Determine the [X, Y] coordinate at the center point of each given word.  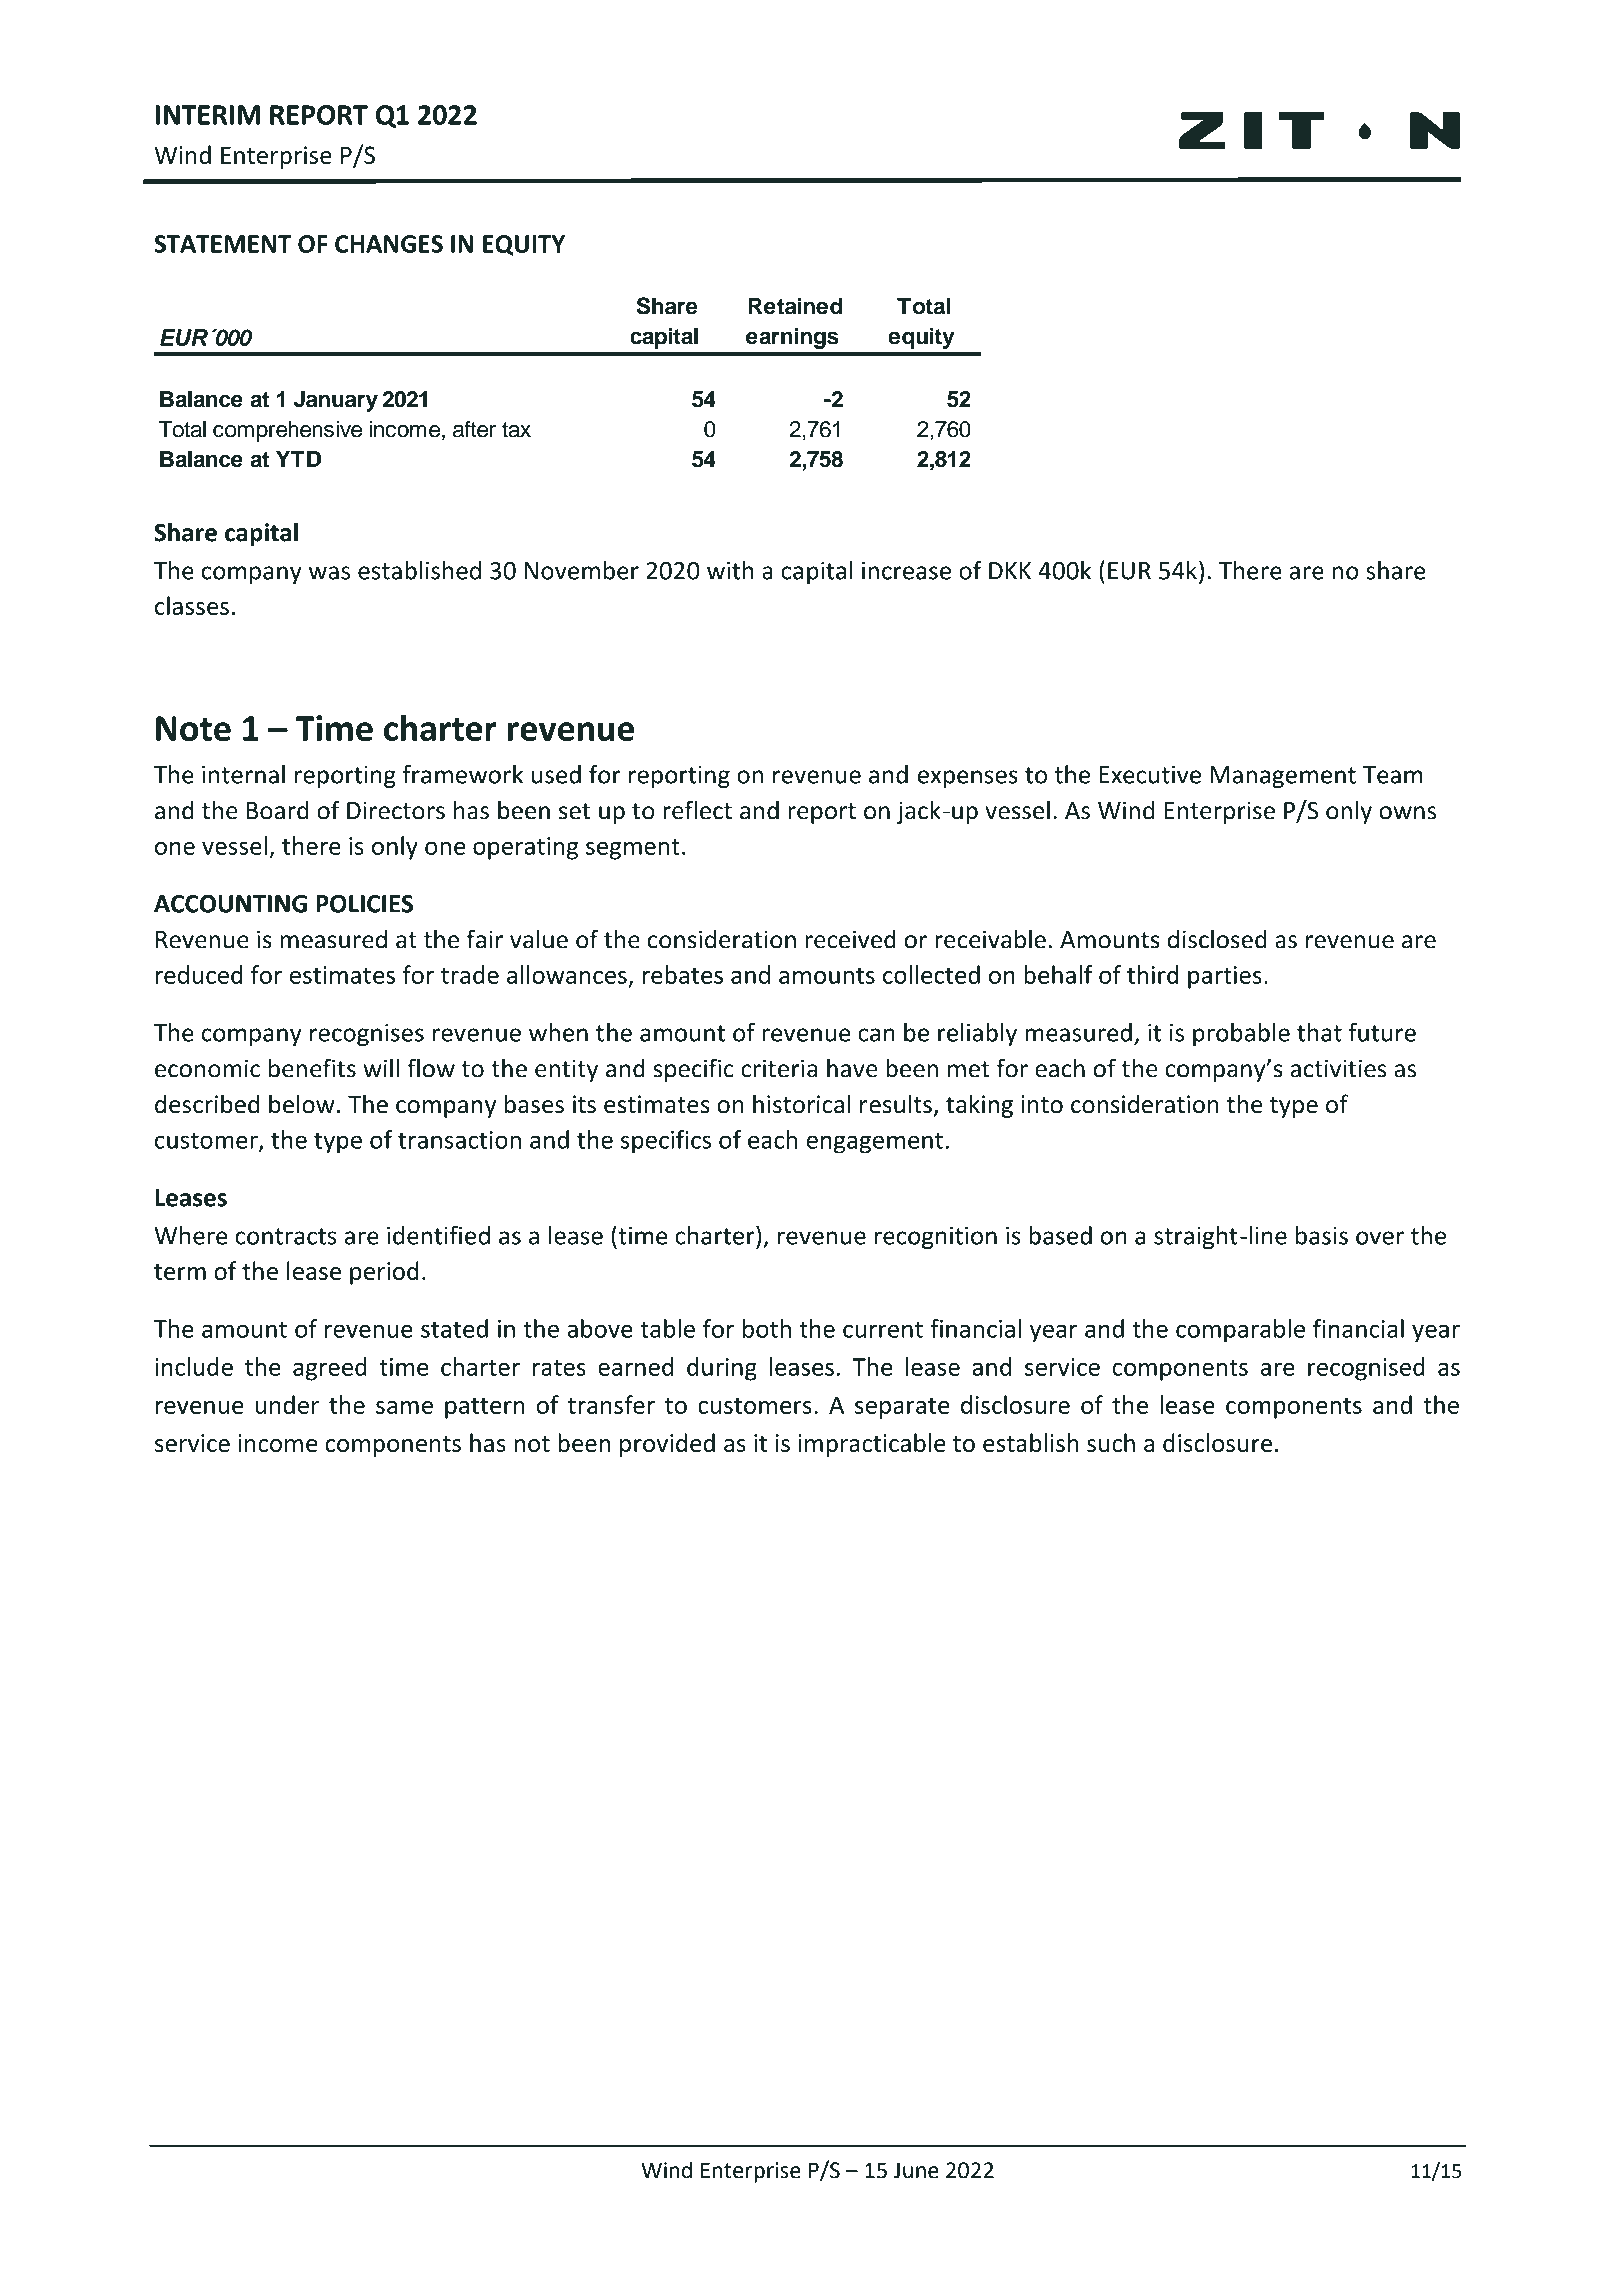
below [301, 1104]
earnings [792, 338]
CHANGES [389, 244]
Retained [795, 306]
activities [1338, 1068]
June [916, 2170]
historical [801, 1104]
